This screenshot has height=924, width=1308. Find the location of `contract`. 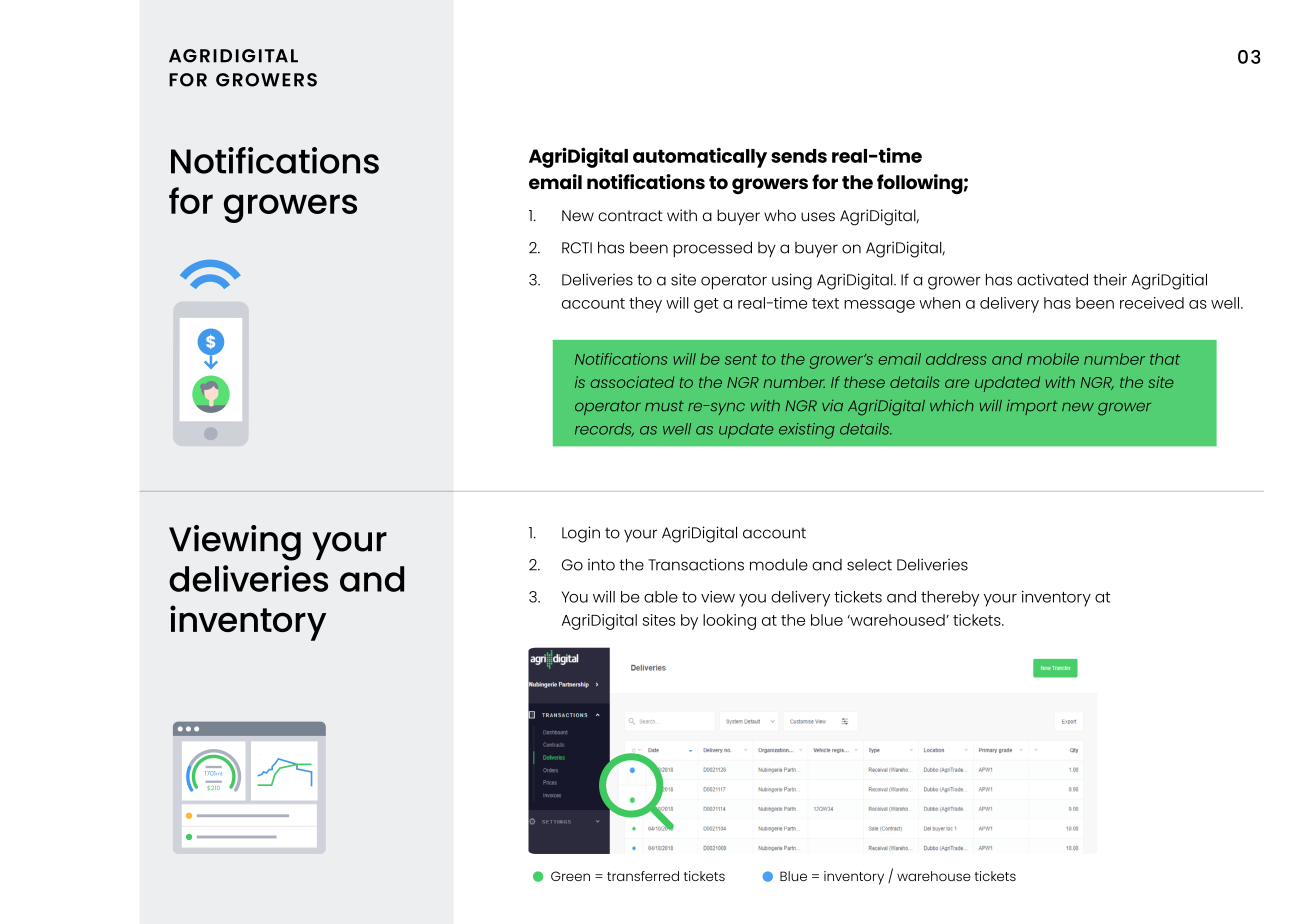

contract is located at coordinates (630, 216).
